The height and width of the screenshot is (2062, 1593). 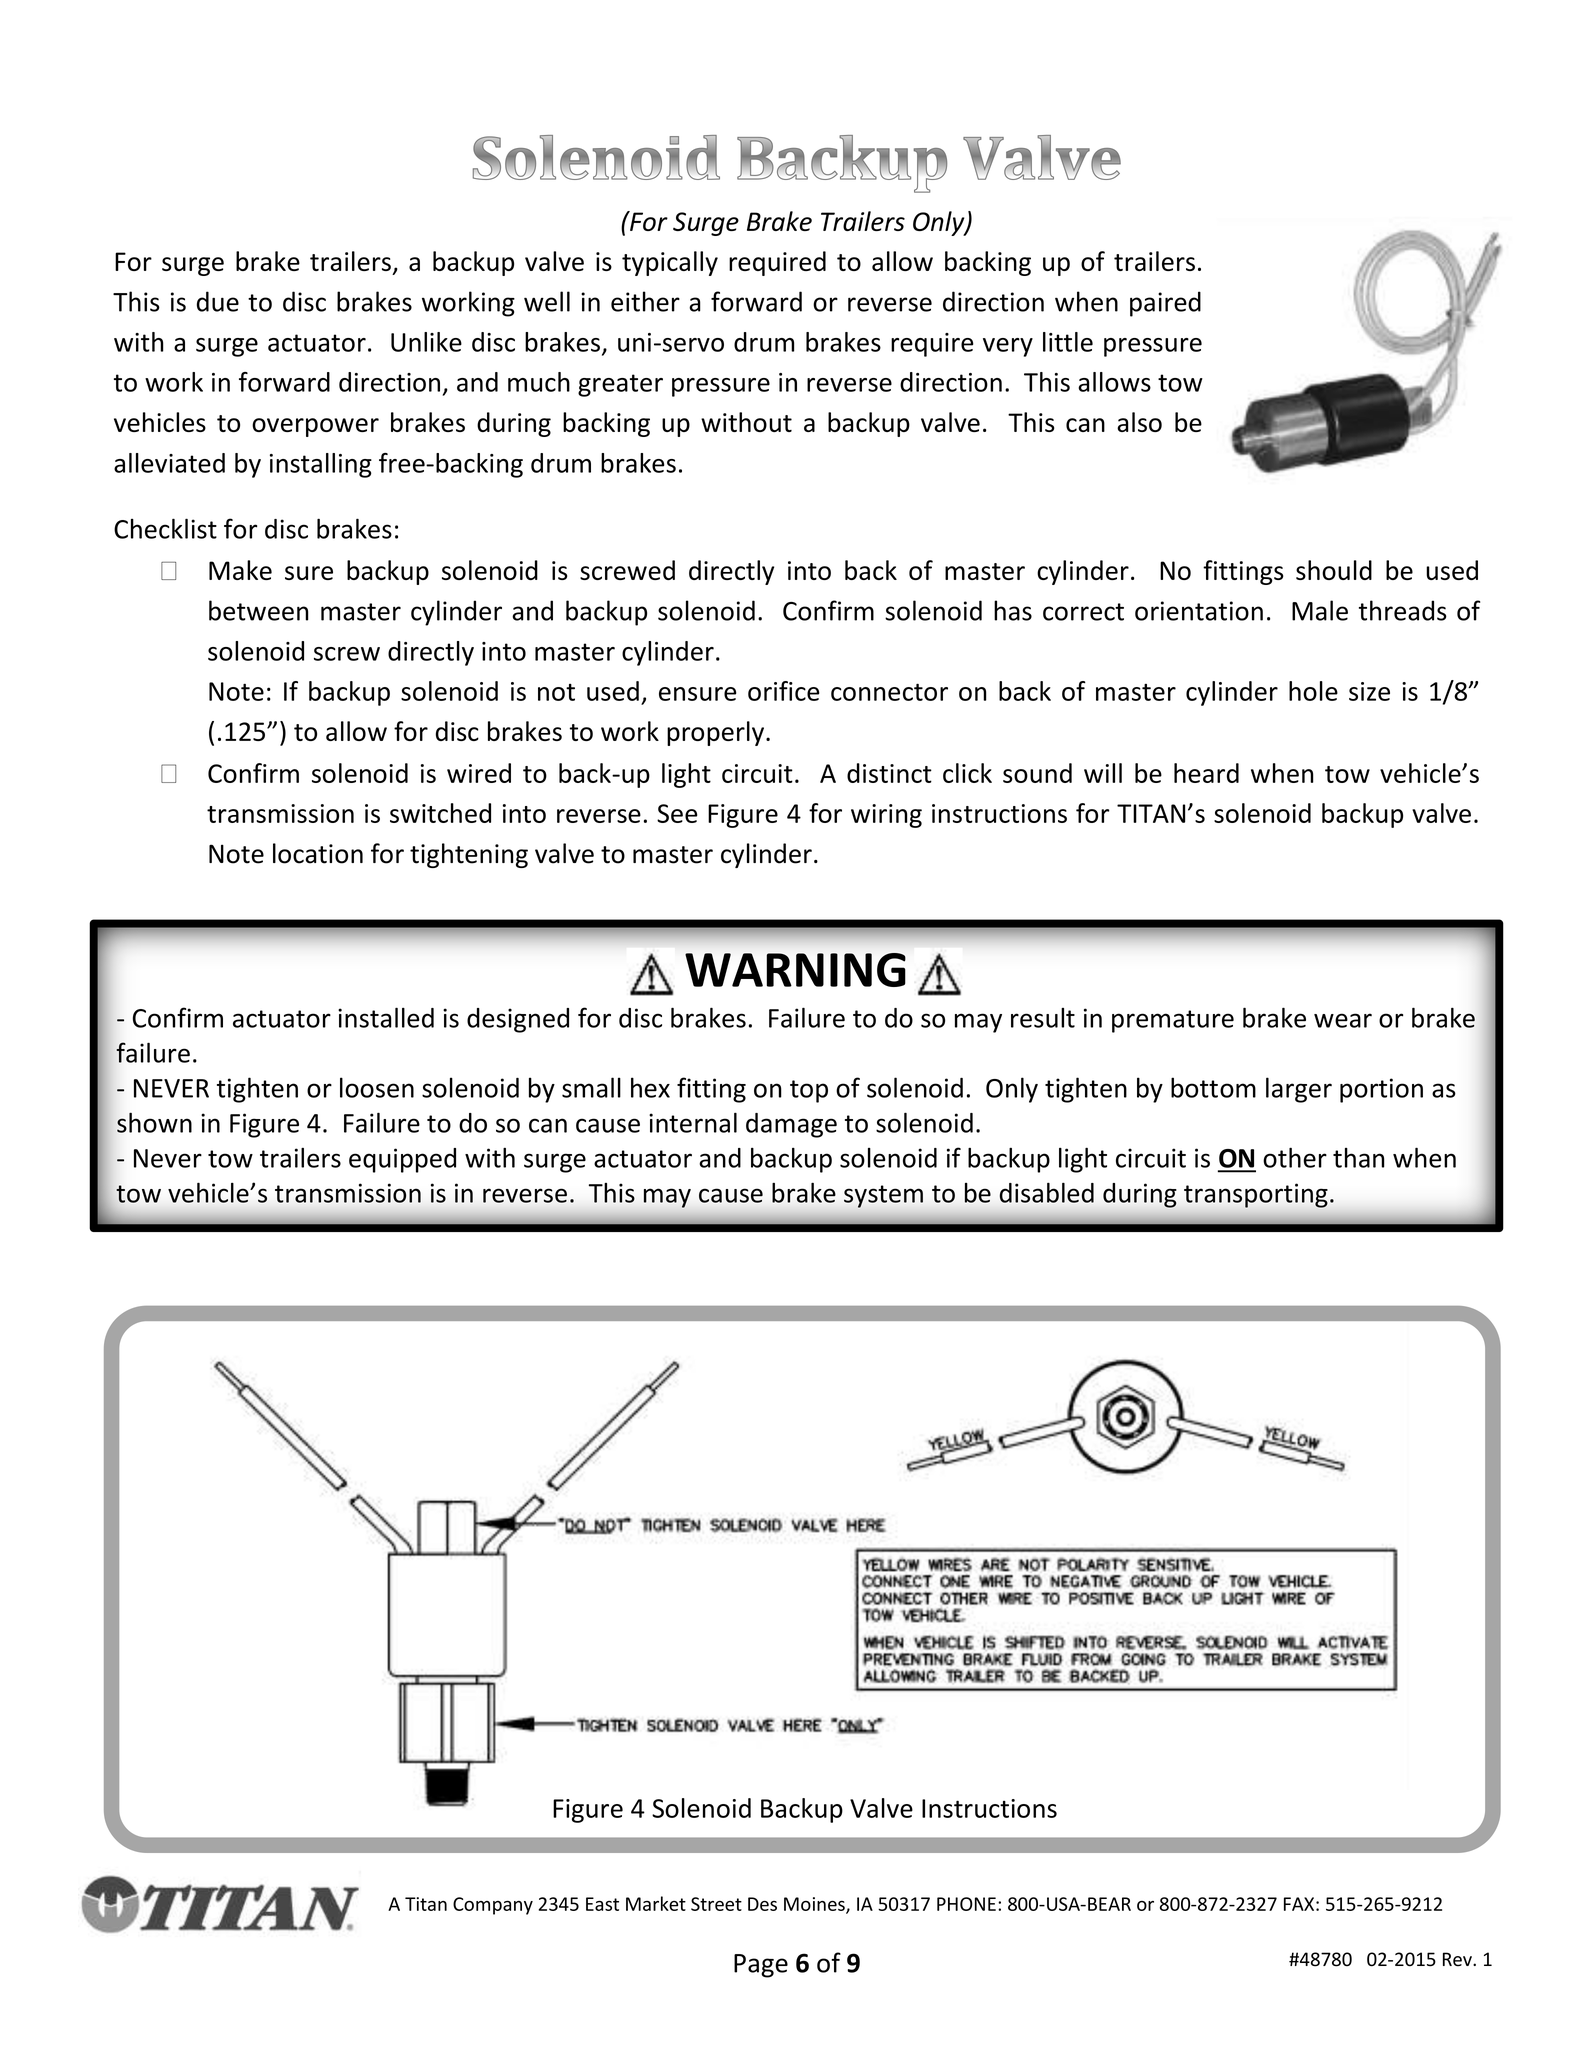 What do you see at coordinates (377, 1087) in the screenshot?
I see `loosen` at bounding box center [377, 1087].
